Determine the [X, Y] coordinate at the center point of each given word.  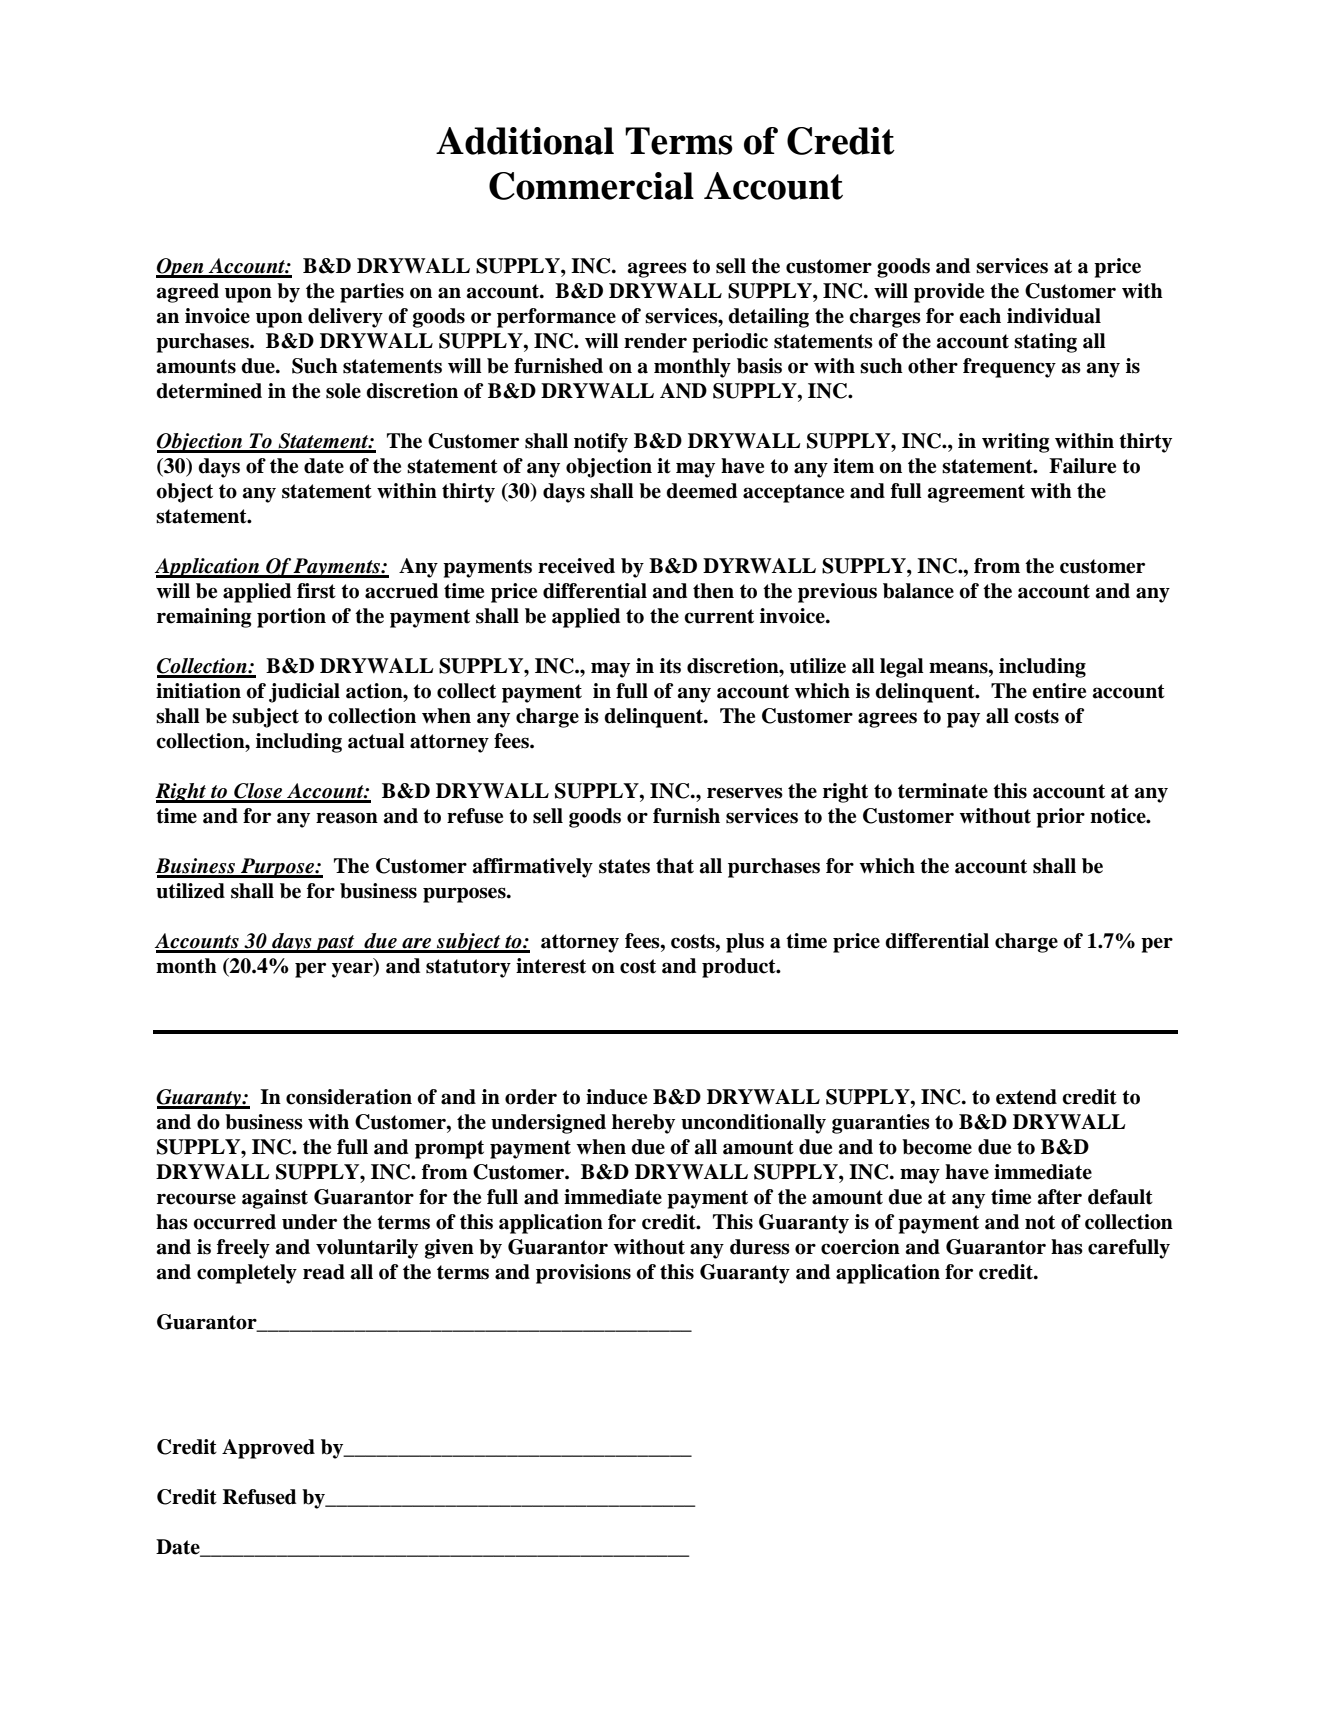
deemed [701, 491]
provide [949, 293]
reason [347, 818]
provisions [583, 1274]
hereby [643, 1124]
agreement [976, 493]
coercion [860, 1247]
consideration [349, 1097]
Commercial [591, 186]
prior [1060, 818]
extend [1026, 1097]
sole [343, 391]
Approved [268, 1449]
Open [181, 268]
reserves [745, 793]
